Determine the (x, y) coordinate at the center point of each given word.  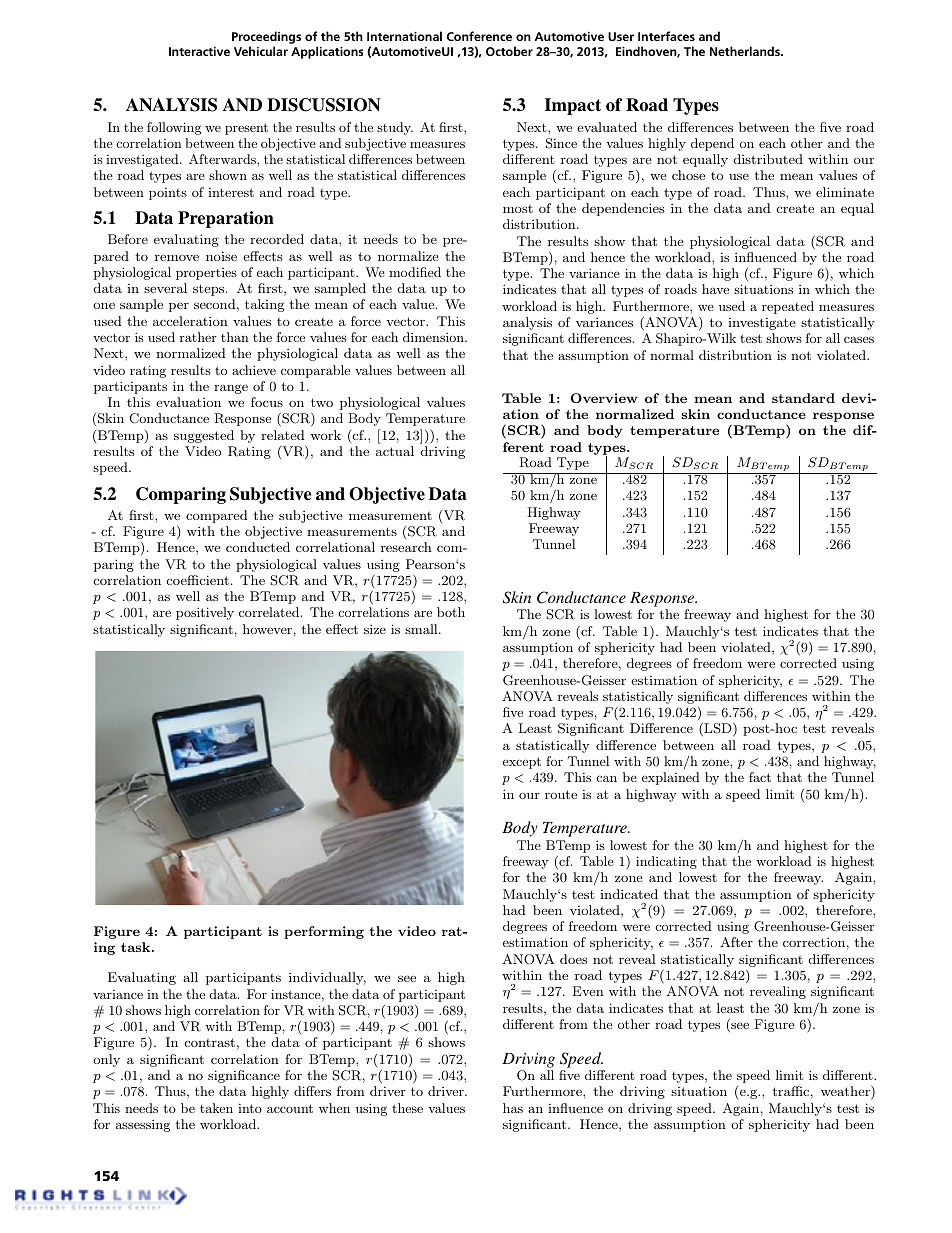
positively (205, 613)
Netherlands (746, 51)
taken (216, 1108)
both (451, 612)
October (509, 51)
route (561, 794)
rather (198, 337)
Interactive (199, 51)
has (513, 1108)
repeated (788, 307)
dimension (434, 337)
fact (760, 777)
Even (588, 991)
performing (324, 932)
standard (803, 398)
